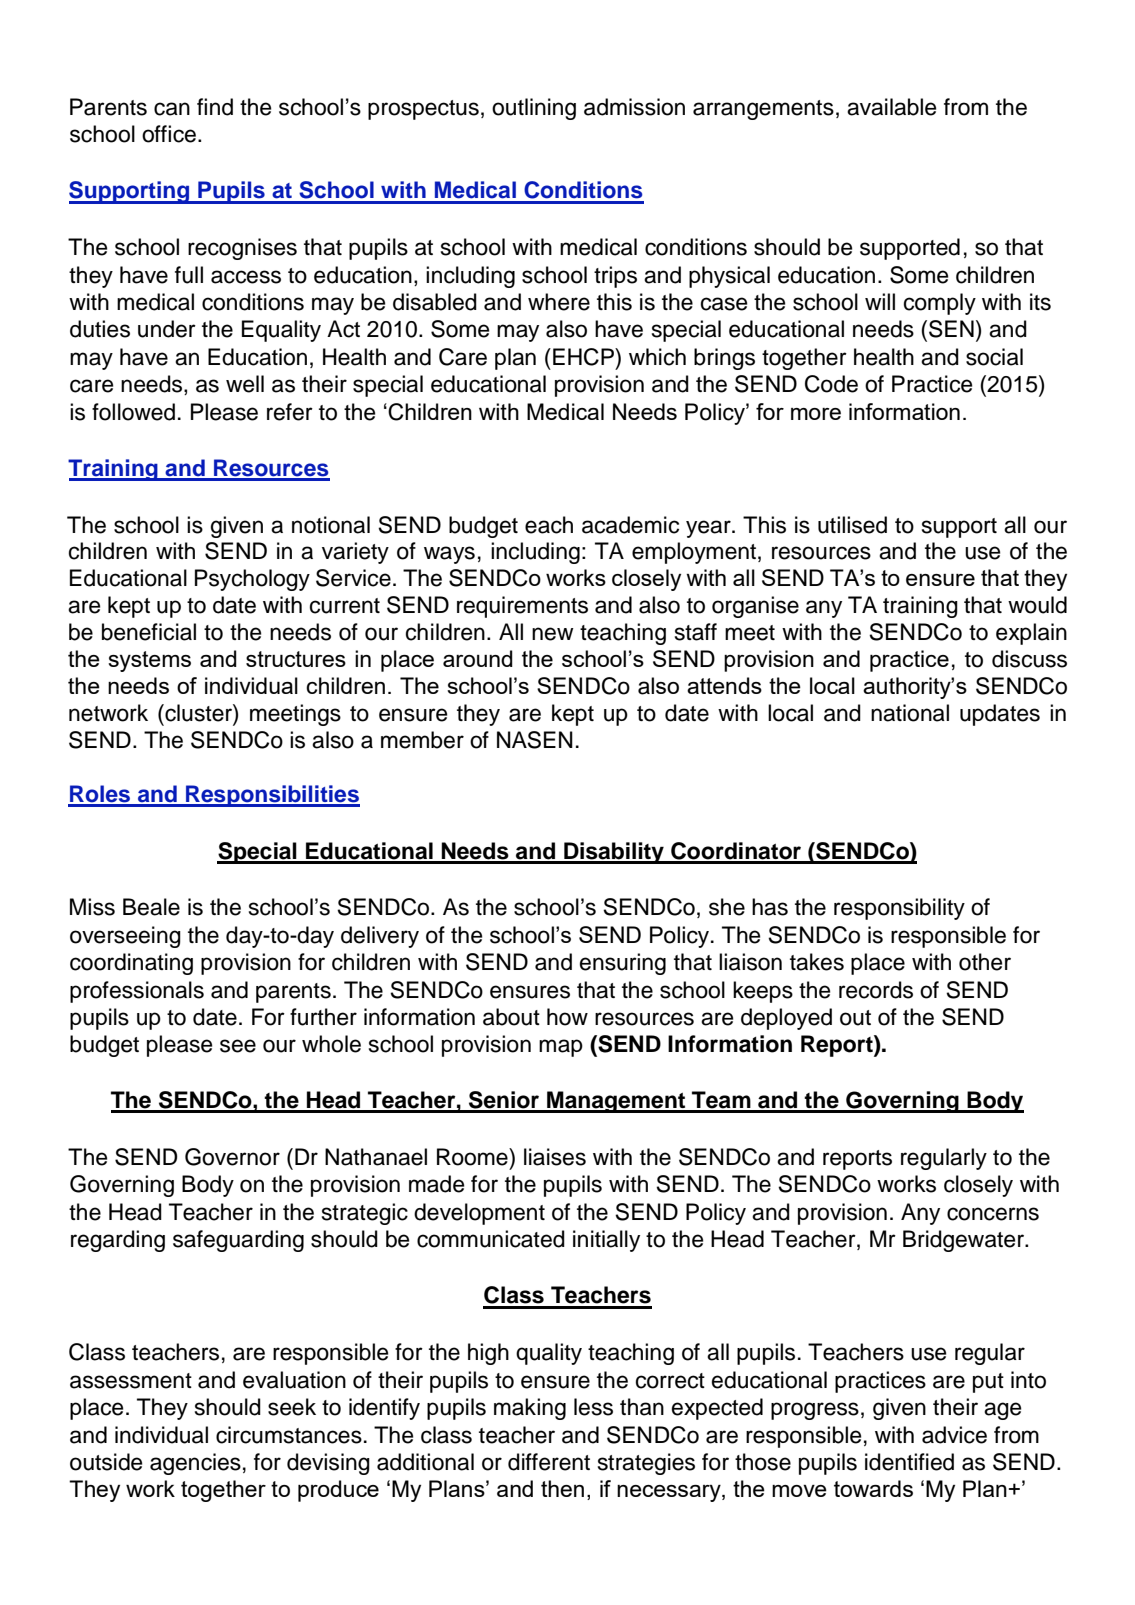 This screenshot has width=1135, height=1605. What do you see at coordinates (534, 109) in the screenshot?
I see `outlining` at bounding box center [534, 109].
